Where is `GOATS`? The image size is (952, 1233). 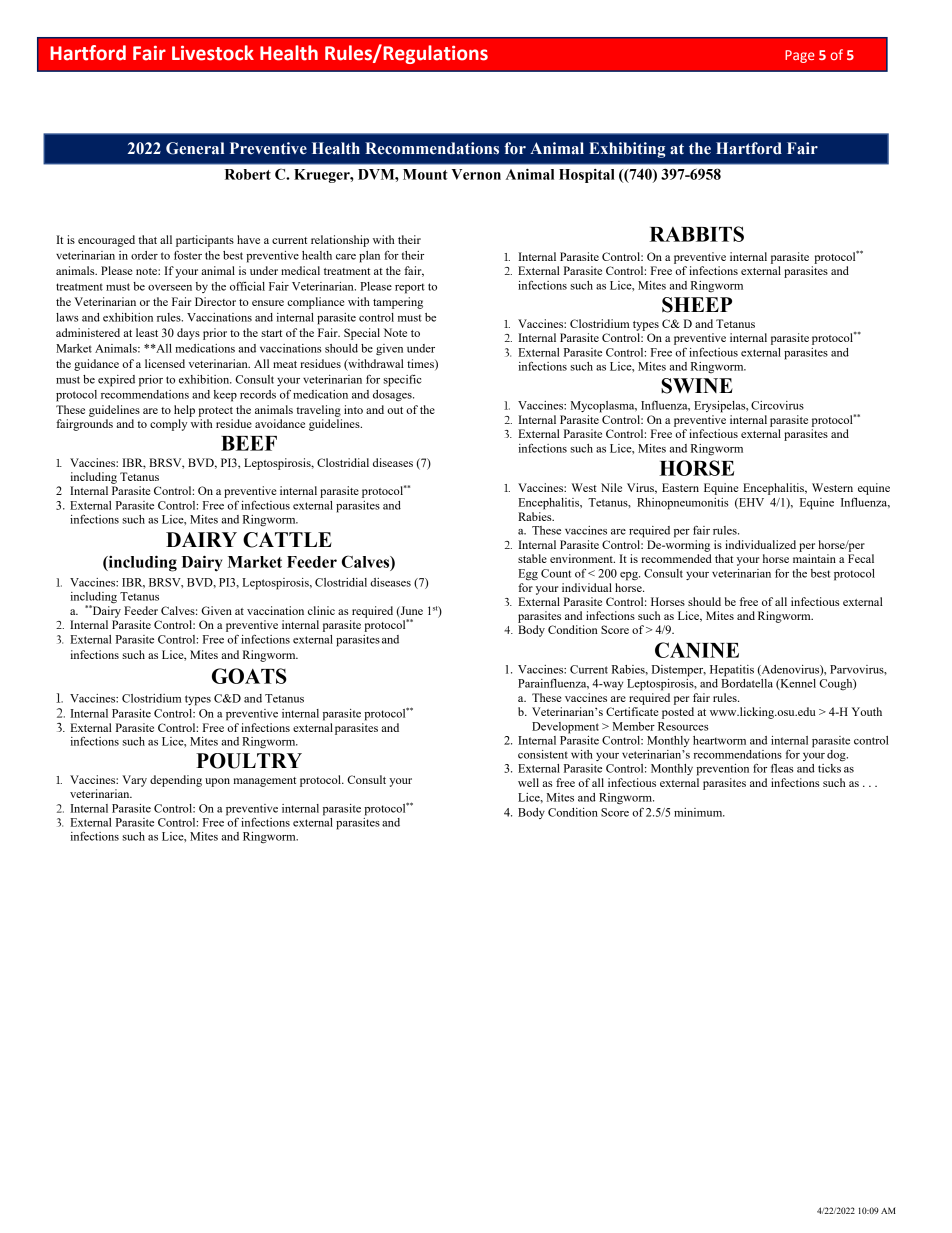 GOATS is located at coordinates (249, 676).
